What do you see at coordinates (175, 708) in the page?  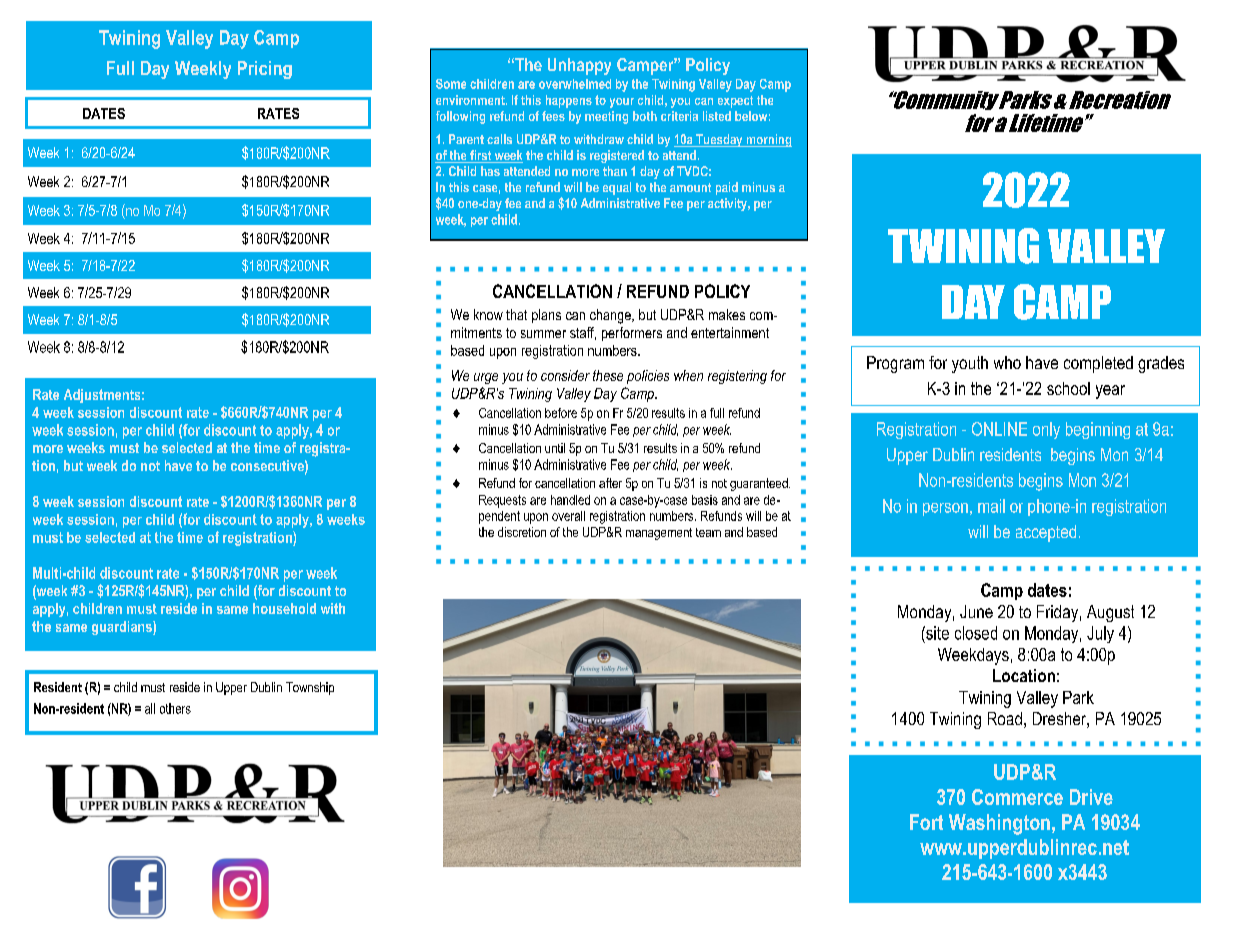 I see `others` at bounding box center [175, 708].
